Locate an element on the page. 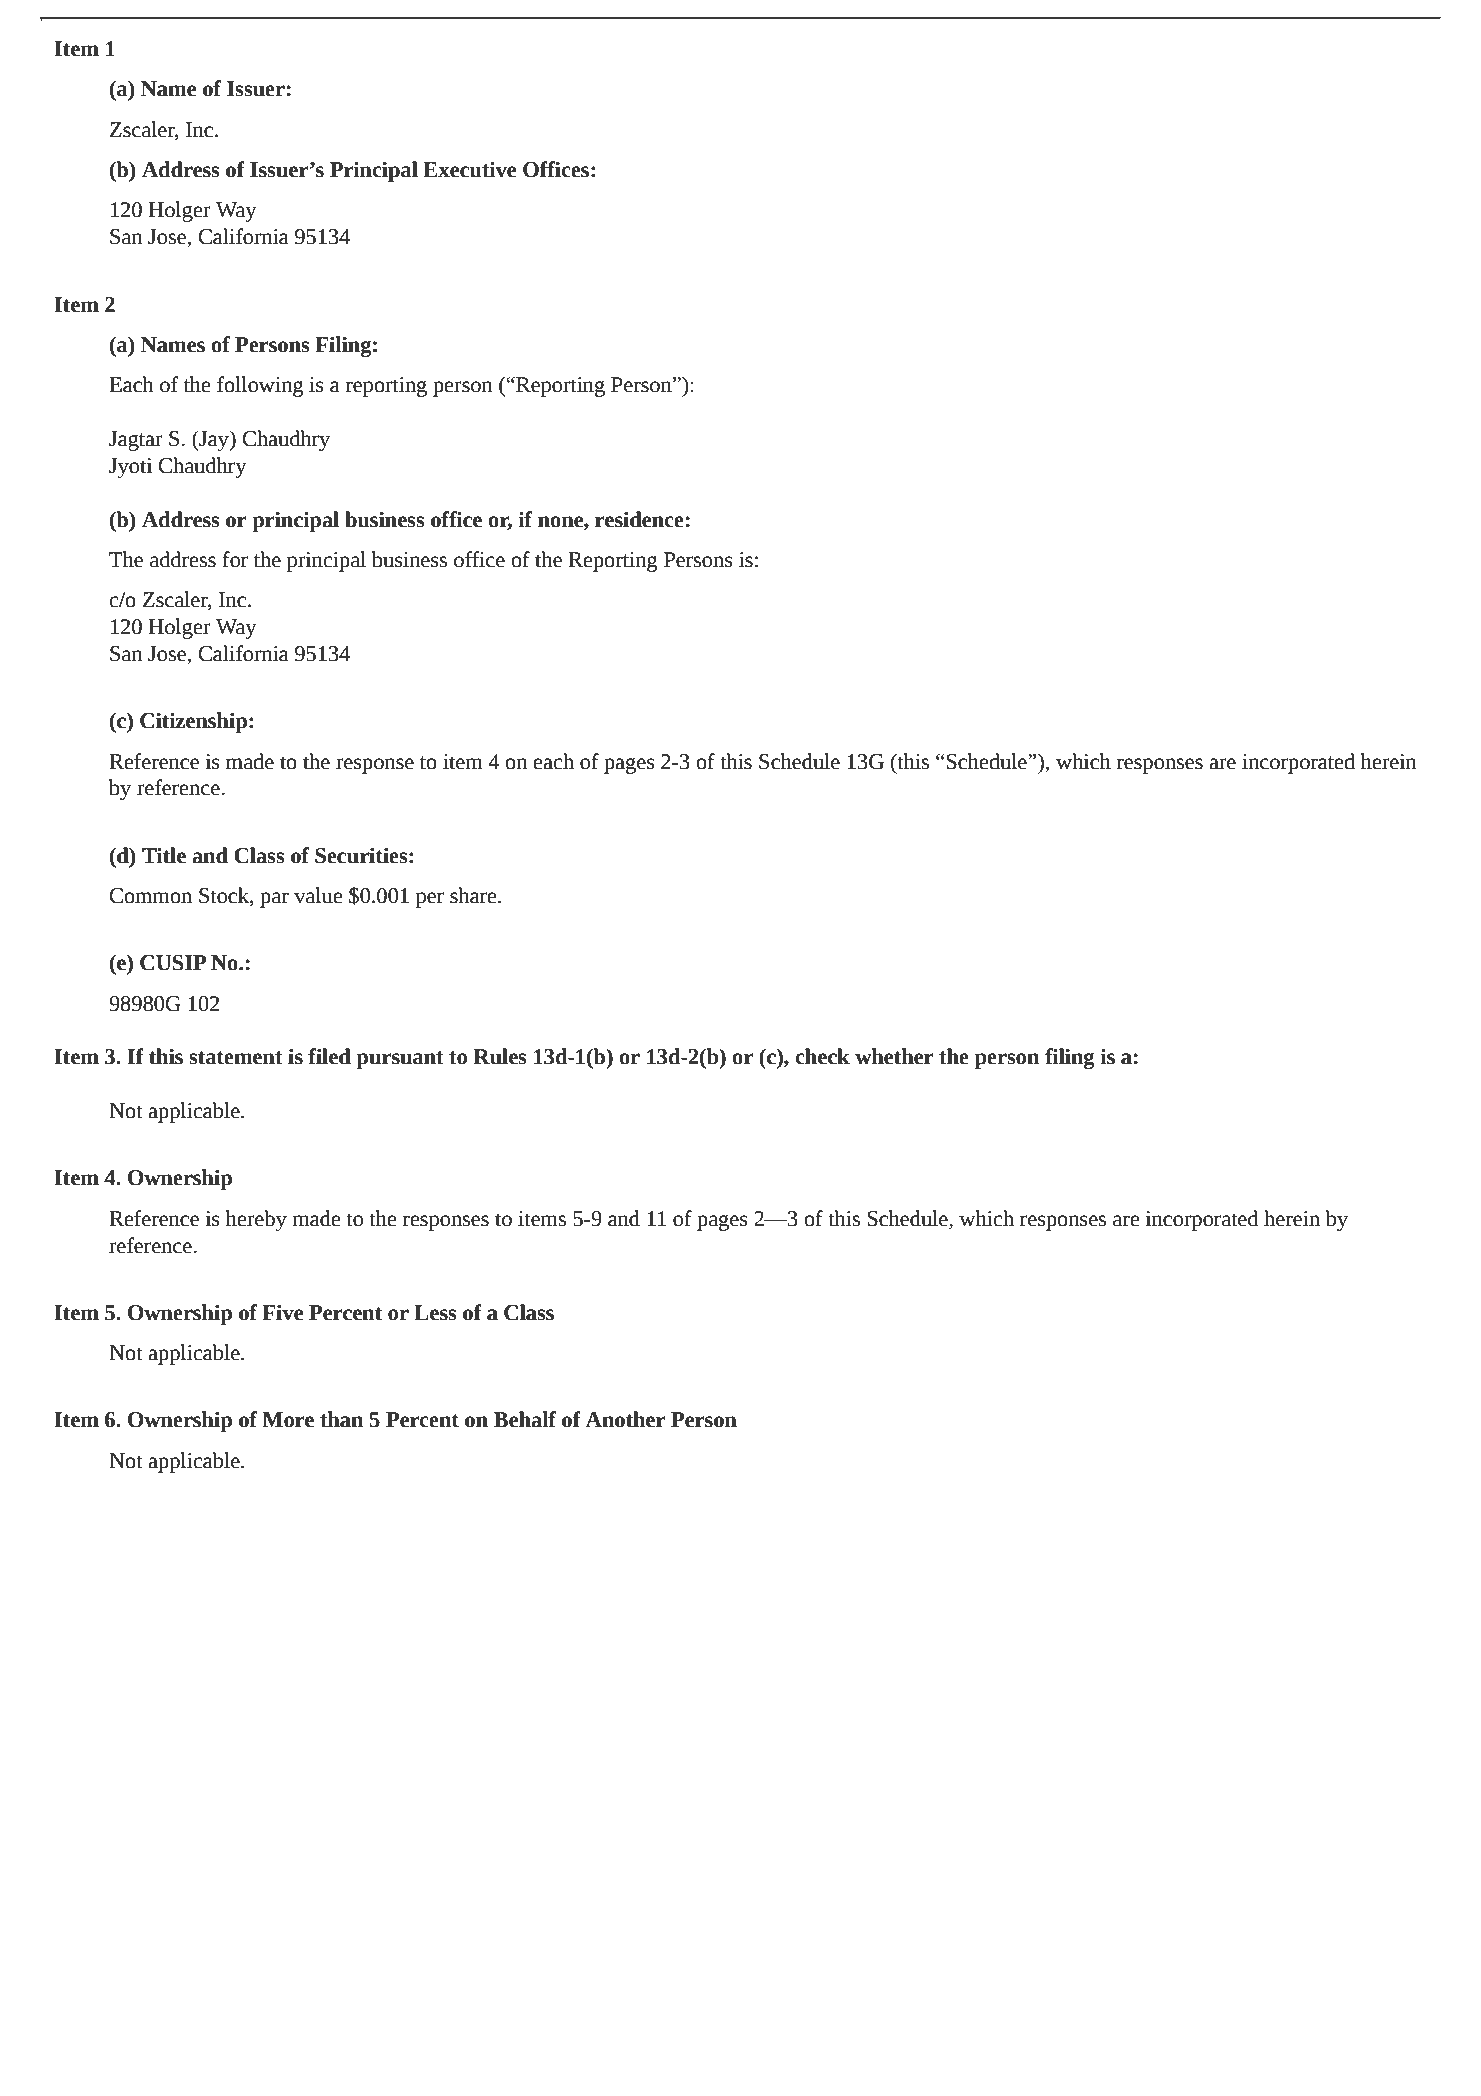  Citizenship is located at coordinates (193, 722).
